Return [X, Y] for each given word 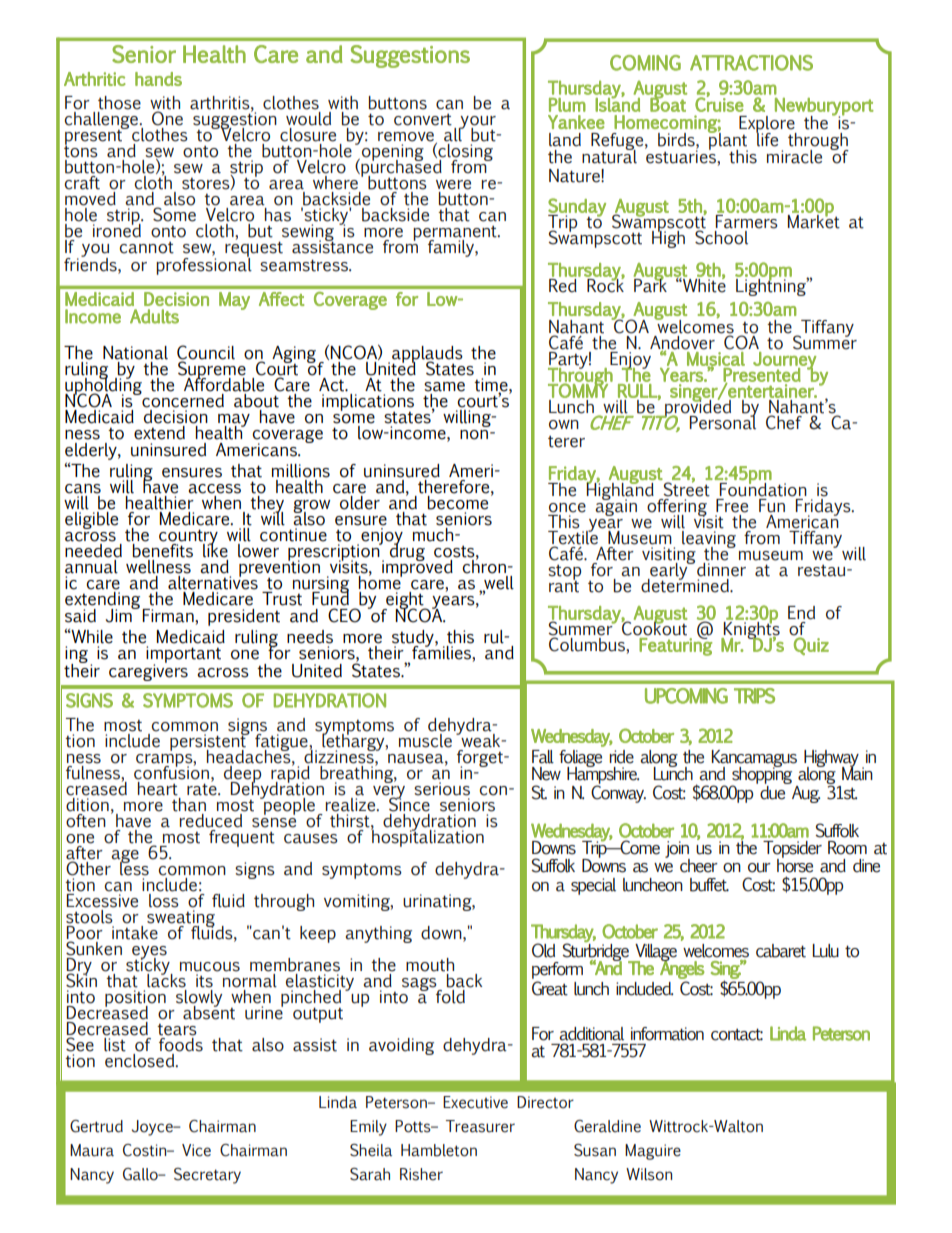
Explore [768, 125]
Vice [196, 1150]
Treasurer [480, 1126]
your [477, 124]
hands [158, 79]
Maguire [653, 1152]
